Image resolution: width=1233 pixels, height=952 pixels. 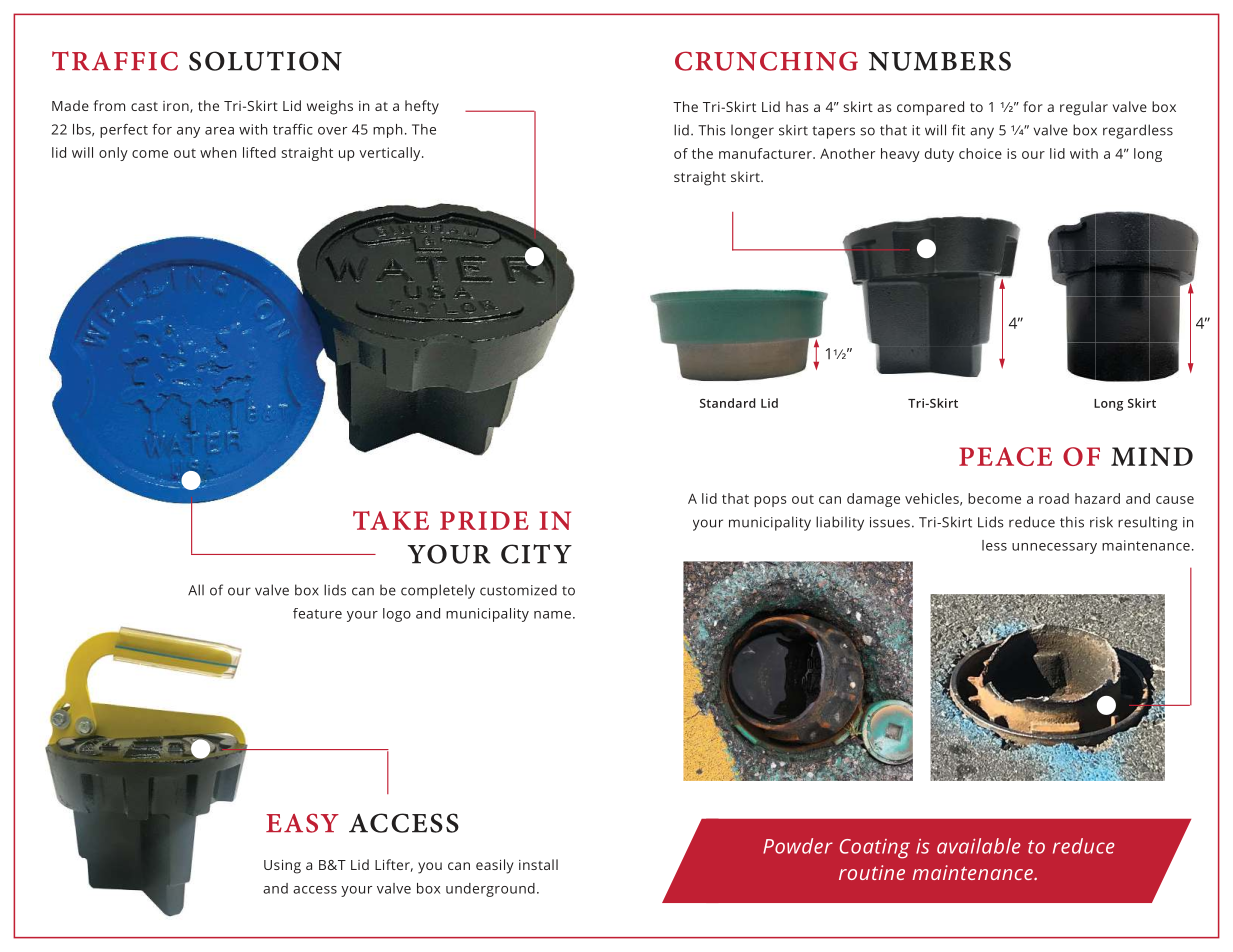 I want to click on TAKE, so click(x=391, y=520).
